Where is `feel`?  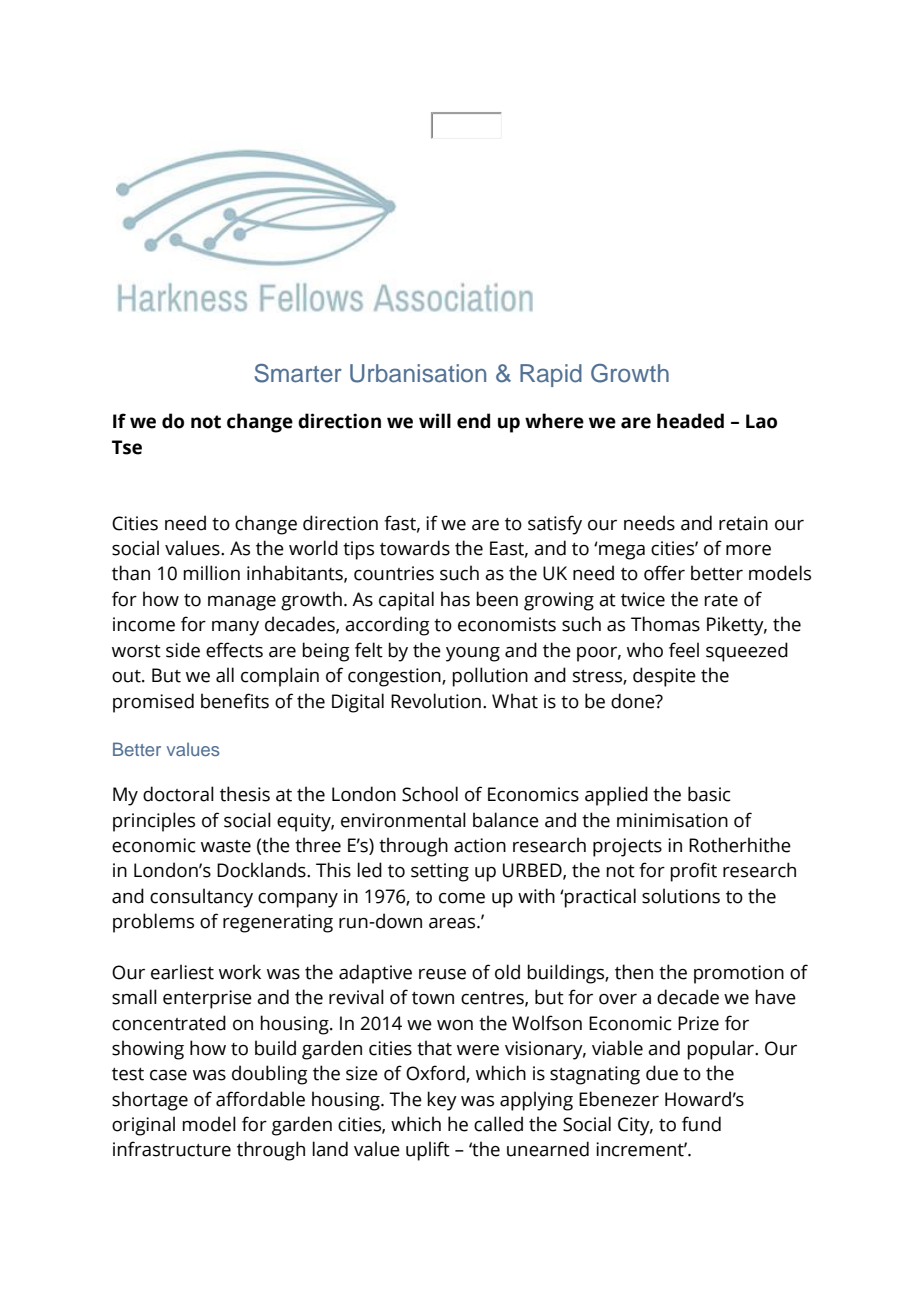 feel is located at coordinates (684, 650).
